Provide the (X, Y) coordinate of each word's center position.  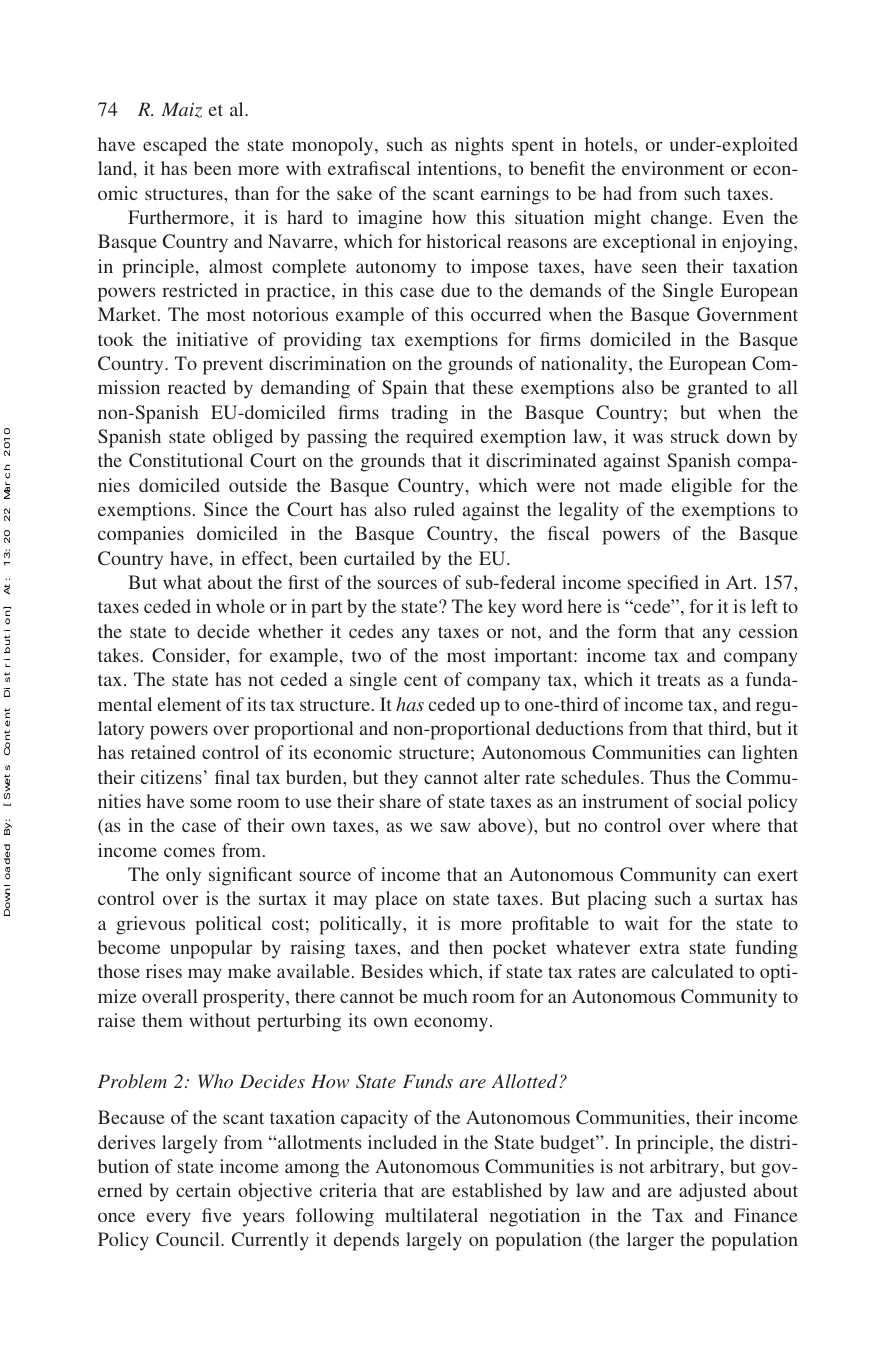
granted (717, 389)
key (502, 608)
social (719, 801)
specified (663, 584)
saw (455, 827)
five (217, 1215)
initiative (212, 339)
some (211, 803)
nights (479, 146)
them (162, 1020)
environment (673, 168)
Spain (404, 389)
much (445, 996)
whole (240, 606)
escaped (175, 146)
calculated (692, 971)
